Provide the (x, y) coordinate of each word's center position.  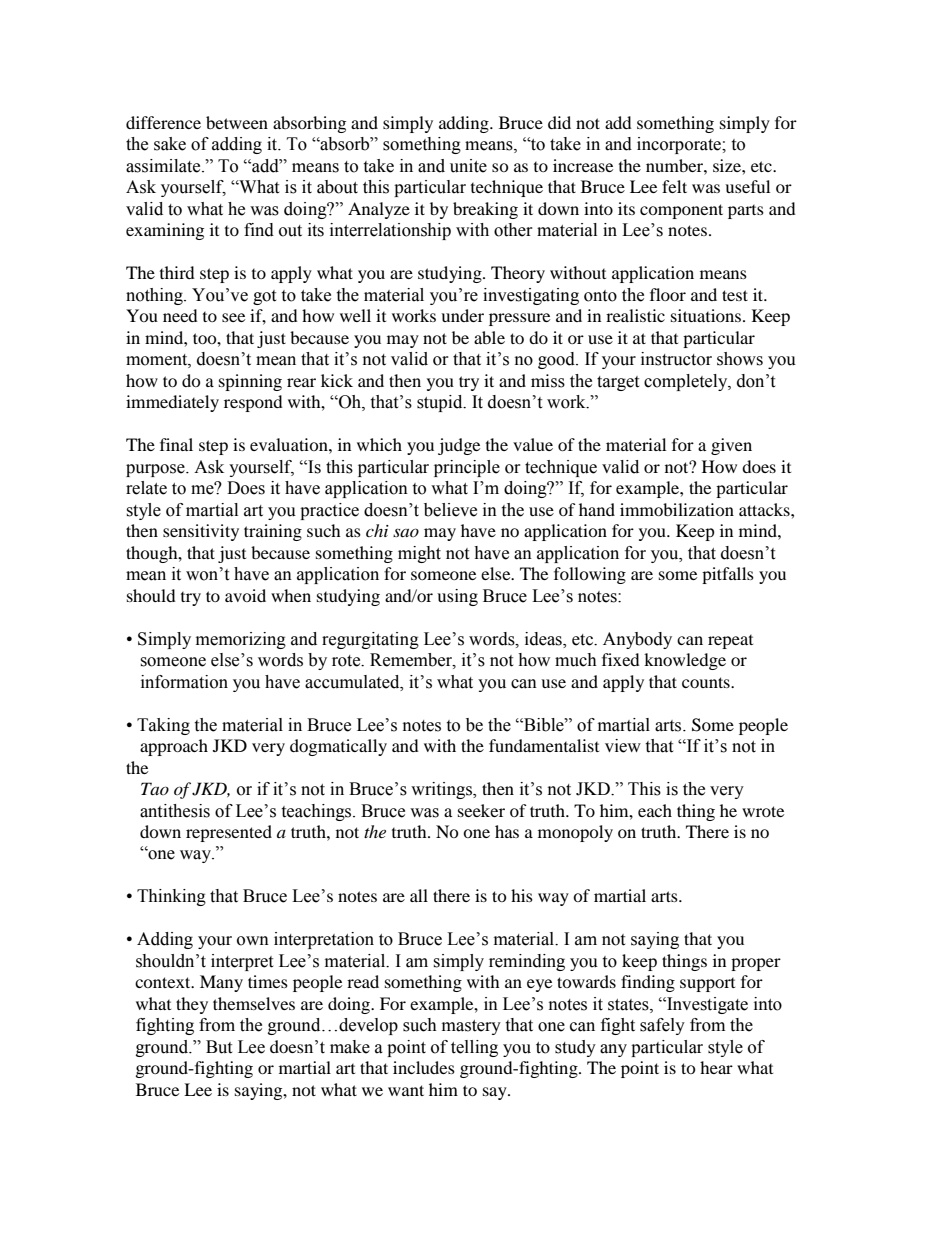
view (623, 746)
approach (174, 747)
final (176, 444)
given (731, 446)
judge (459, 446)
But (219, 1047)
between (237, 122)
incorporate (680, 145)
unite (468, 166)
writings (442, 790)
